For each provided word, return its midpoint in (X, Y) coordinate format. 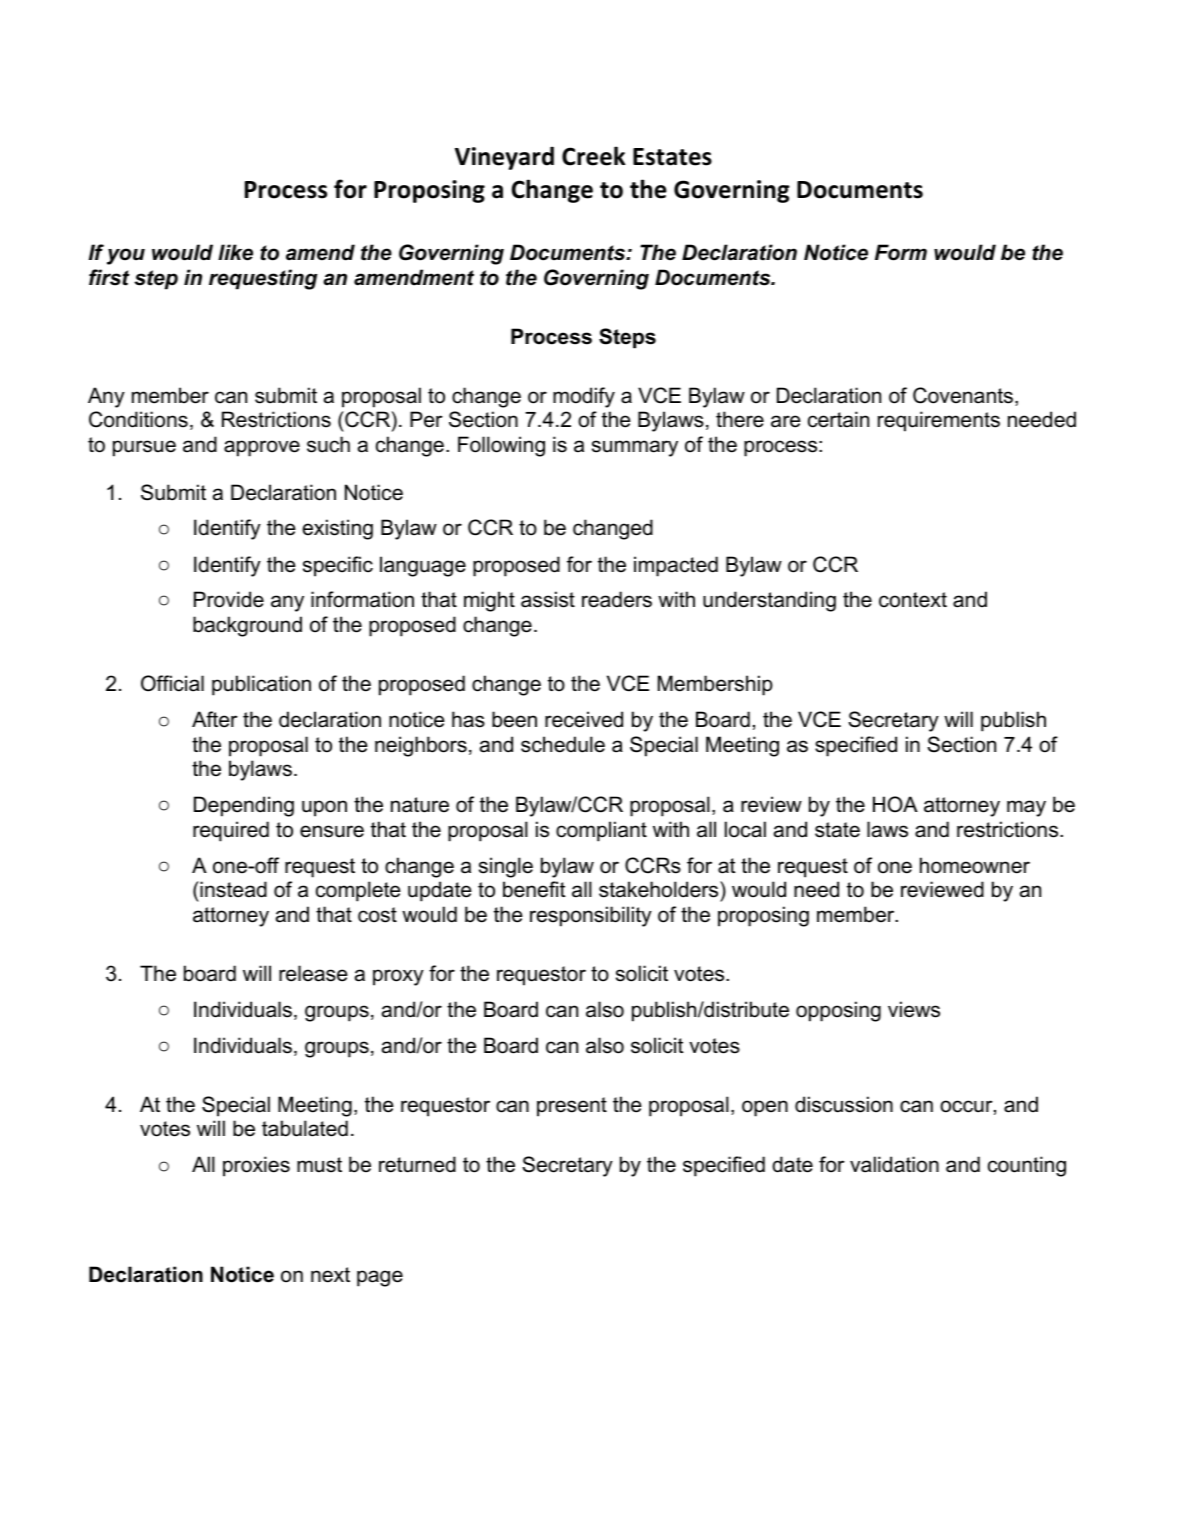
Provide (229, 599)
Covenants (964, 396)
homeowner (975, 865)
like (235, 252)
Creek (594, 156)
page (380, 1278)
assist (548, 599)
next (330, 1275)
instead (232, 889)
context (913, 600)
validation (894, 1164)
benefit (534, 889)
